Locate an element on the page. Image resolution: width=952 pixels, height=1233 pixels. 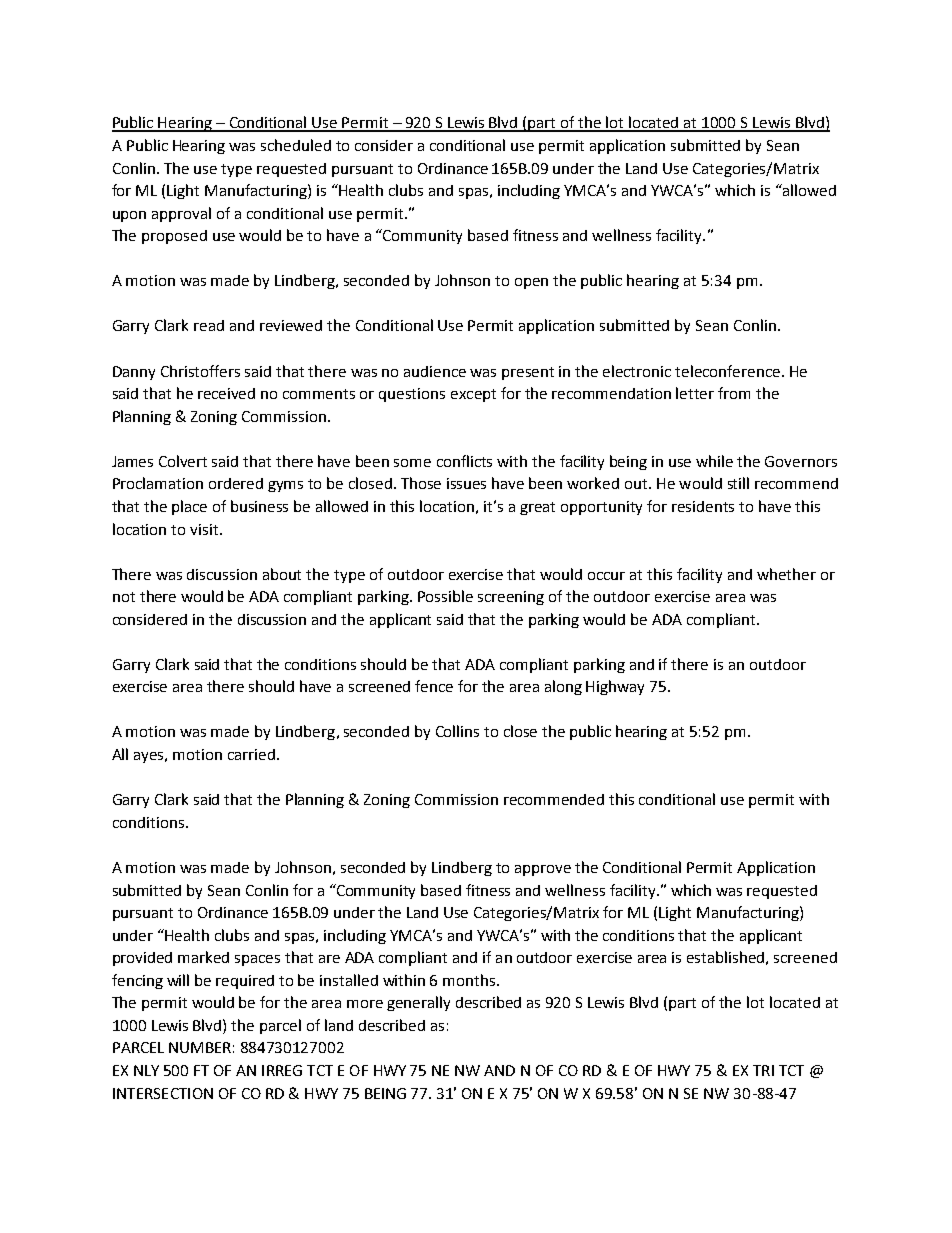
Highway is located at coordinates (615, 687).
